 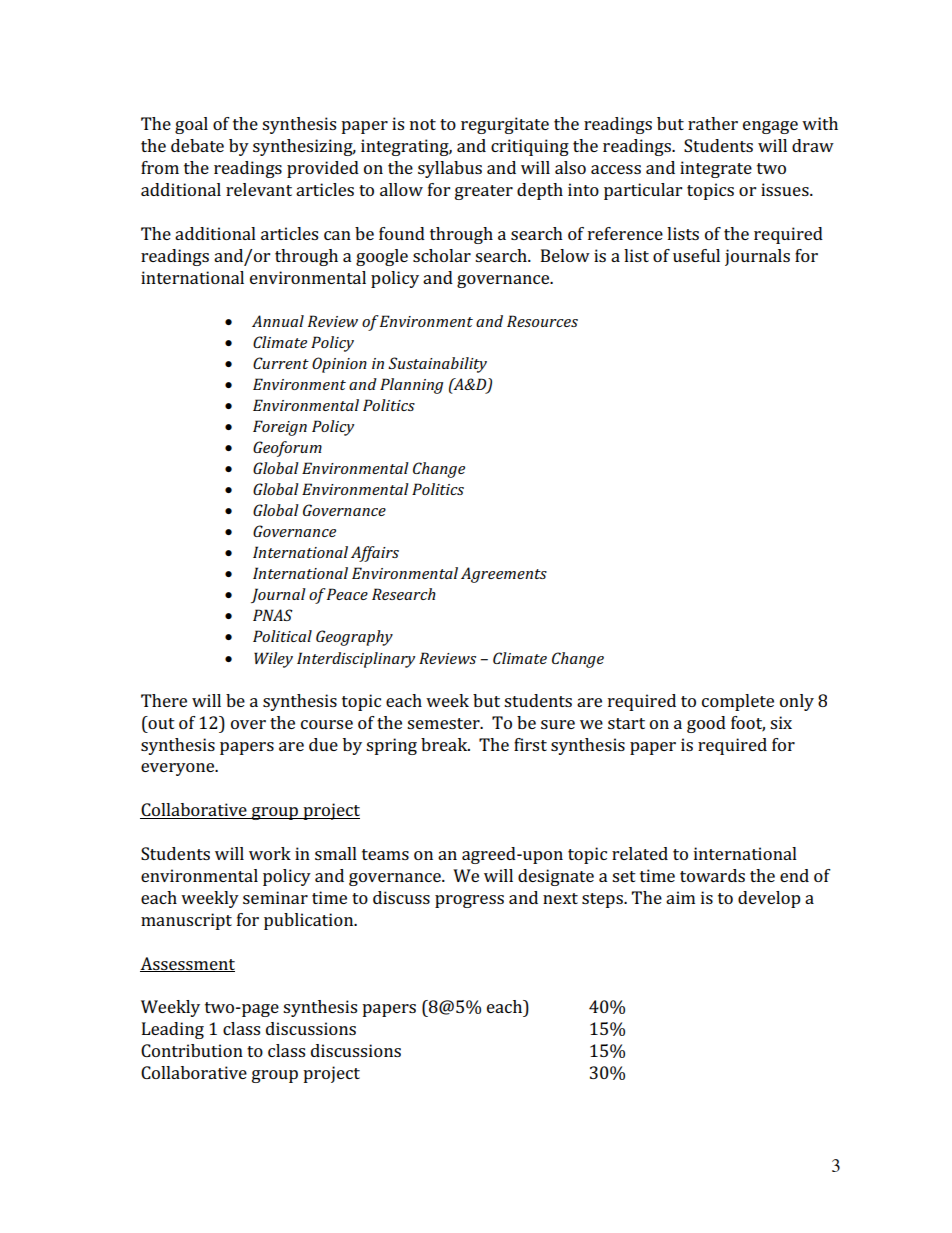 What do you see at coordinates (197, 145) in the page?
I see `debate` at bounding box center [197, 145].
